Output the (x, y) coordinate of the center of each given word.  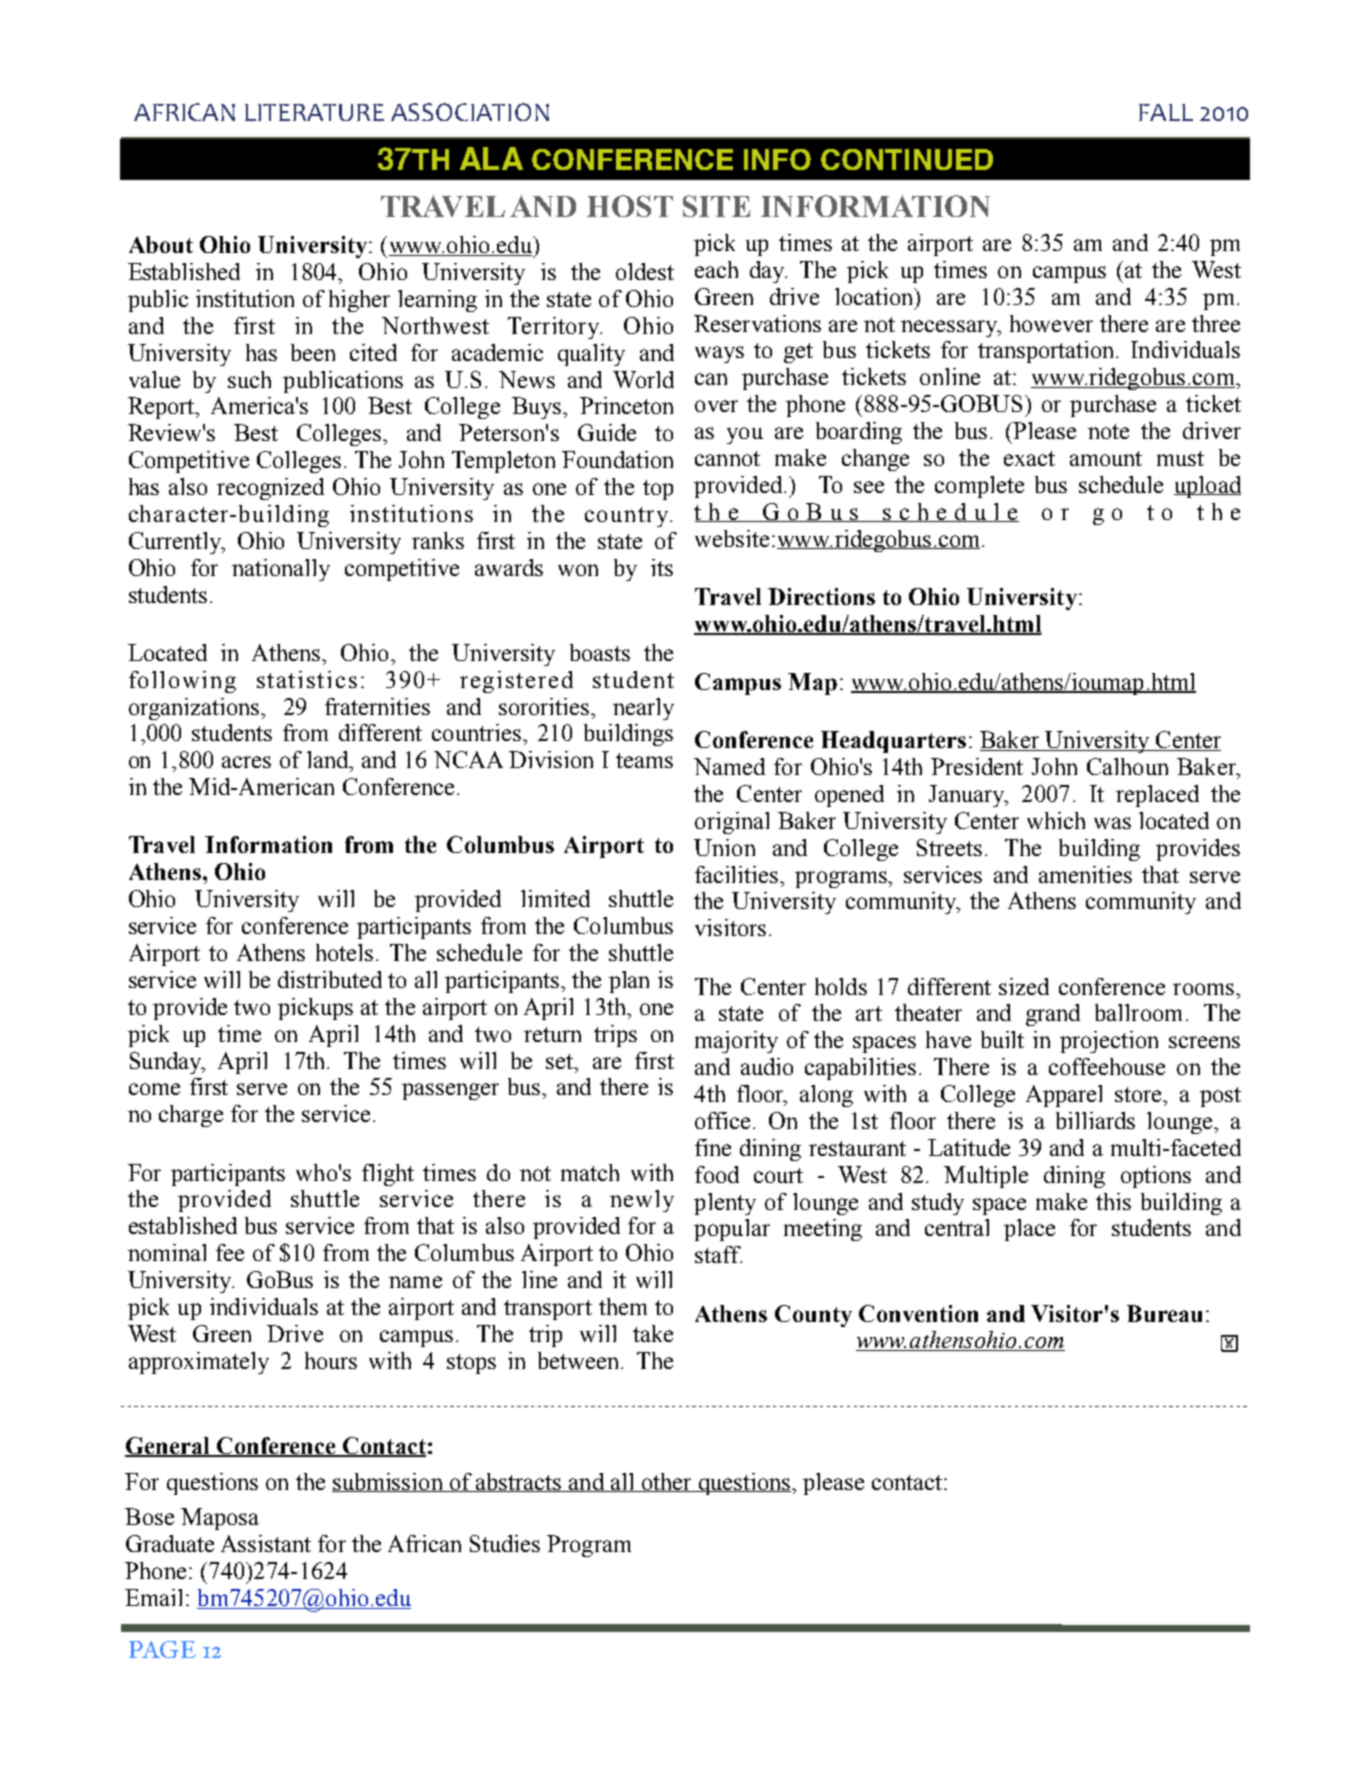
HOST (630, 206)
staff (718, 1254)
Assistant (266, 1543)
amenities (1085, 874)
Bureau (1164, 1313)
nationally (281, 570)
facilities (738, 874)
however (1051, 323)
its (662, 567)
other (666, 1482)
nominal (167, 1252)
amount (1106, 458)
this (1113, 1201)
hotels (344, 952)
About (161, 244)
